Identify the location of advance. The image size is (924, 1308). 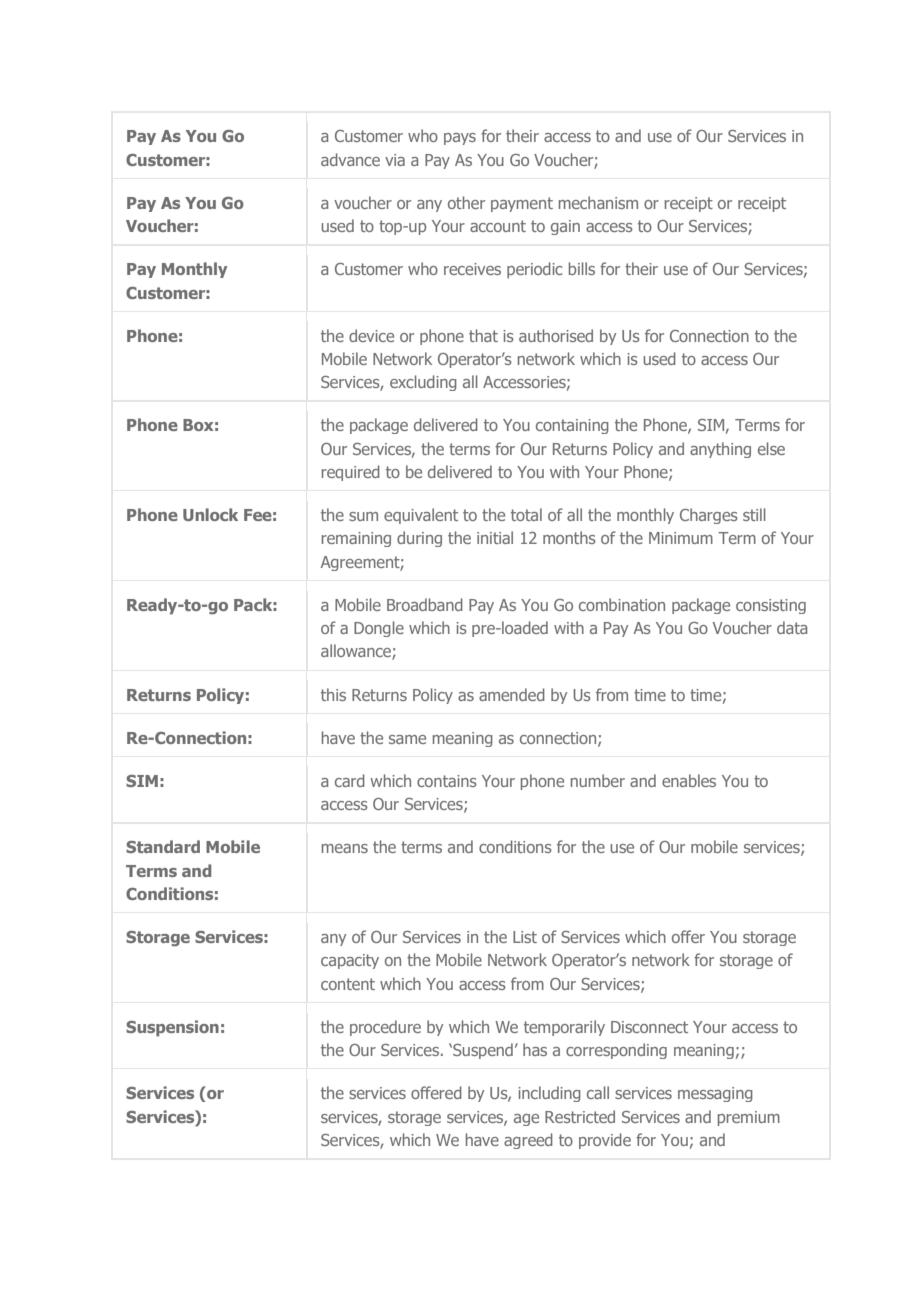
(350, 159).
